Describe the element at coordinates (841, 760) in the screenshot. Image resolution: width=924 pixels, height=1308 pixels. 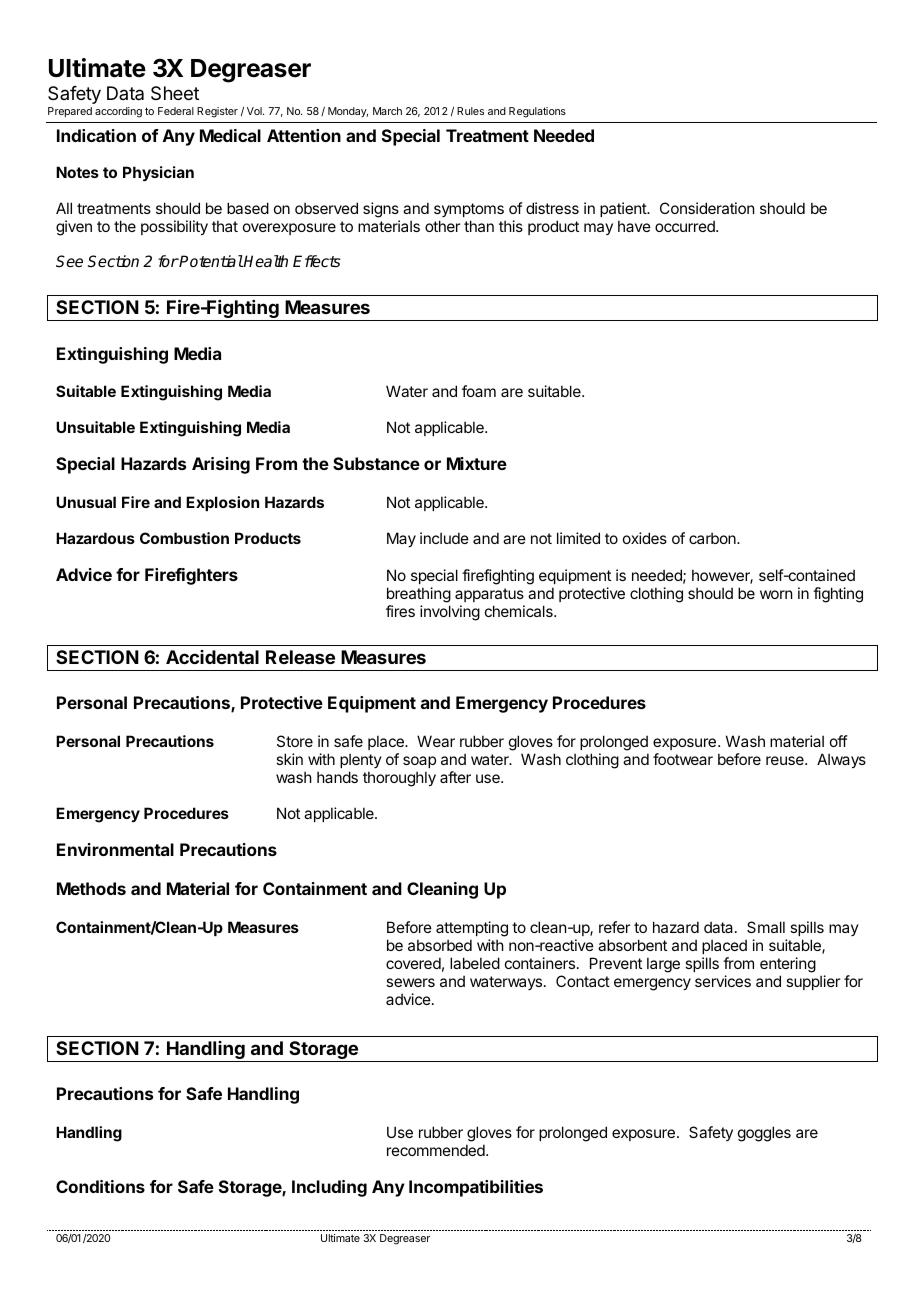
I see `Always` at that location.
